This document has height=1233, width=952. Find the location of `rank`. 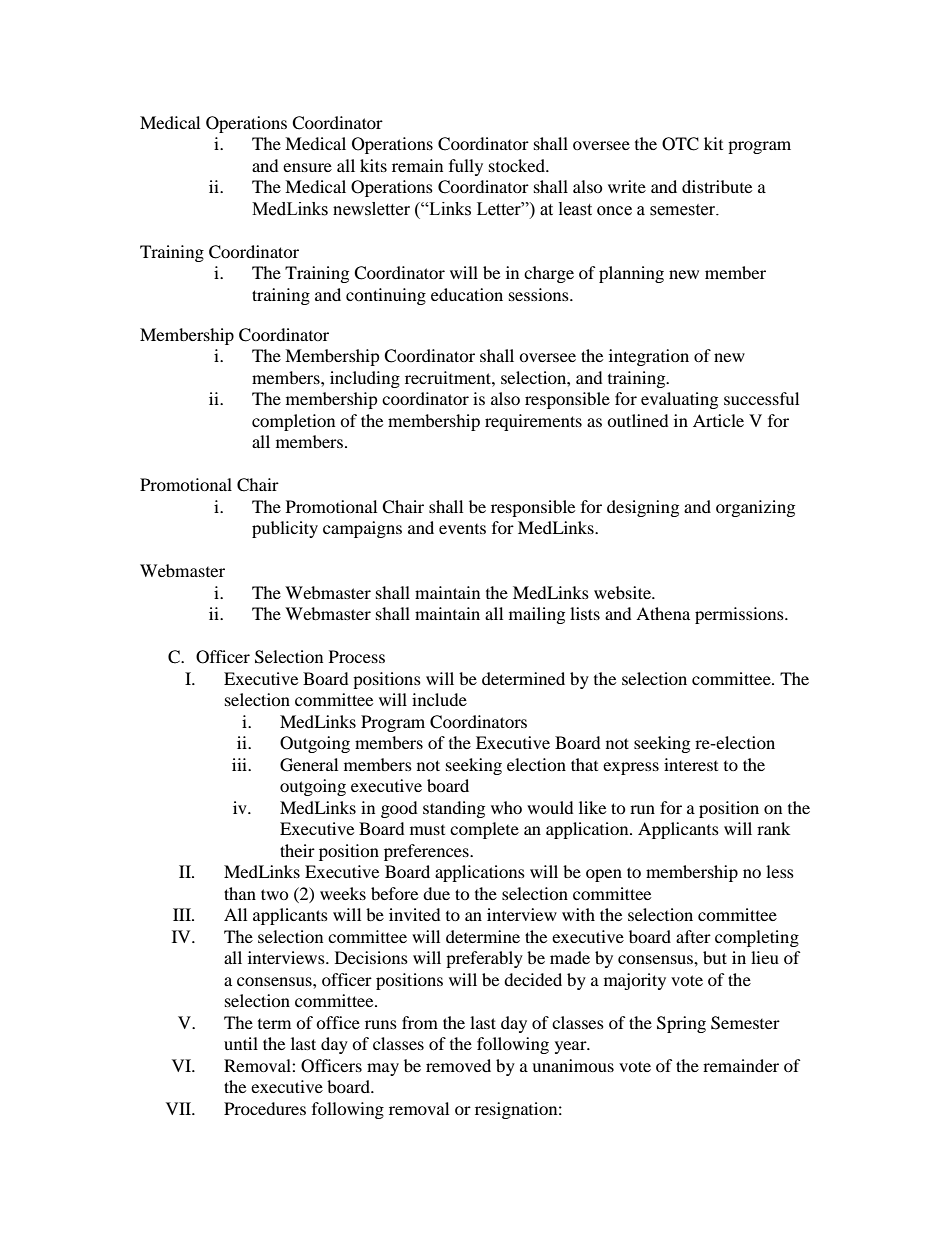

rank is located at coordinates (773, 828).
